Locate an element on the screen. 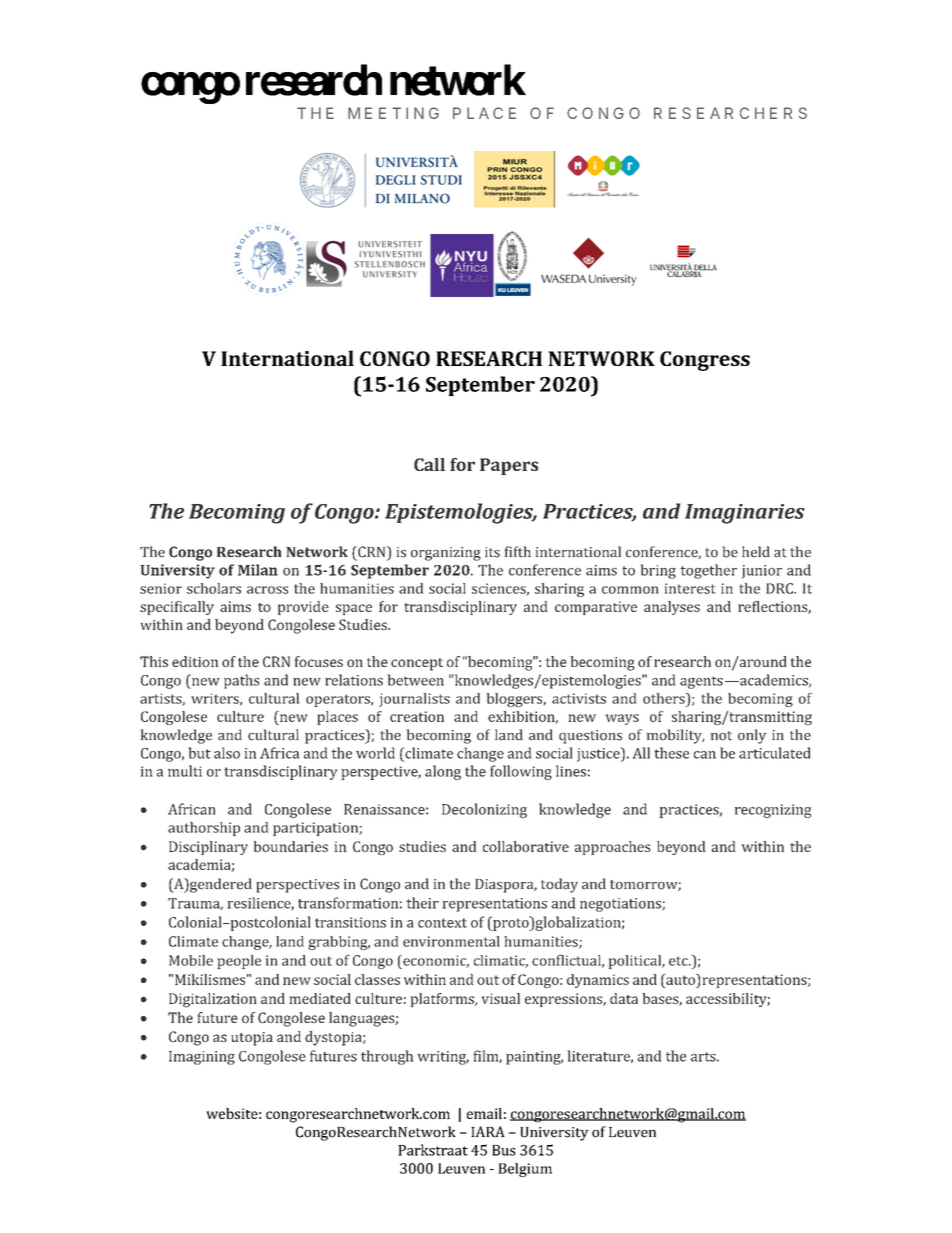  Papers is located at coordinates (509, 466).
